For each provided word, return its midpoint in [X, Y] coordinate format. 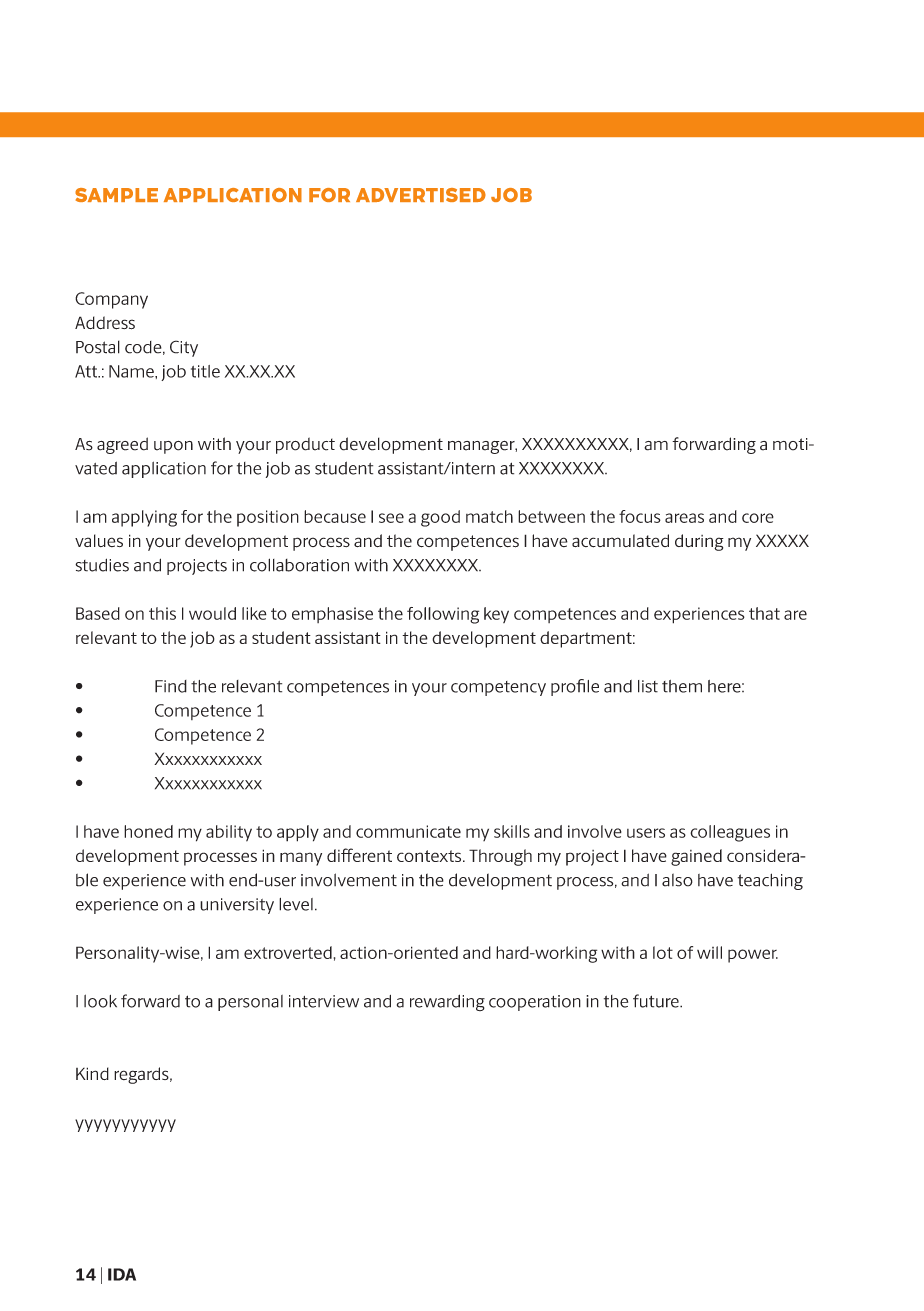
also [677, 880]
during [699, 542]
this [162, 613]
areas [684, 518]
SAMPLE [116, 195]
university [237, 906]
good [440, 518]
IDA [122, 1274]
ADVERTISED [421, 195]
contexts [430, 856]
